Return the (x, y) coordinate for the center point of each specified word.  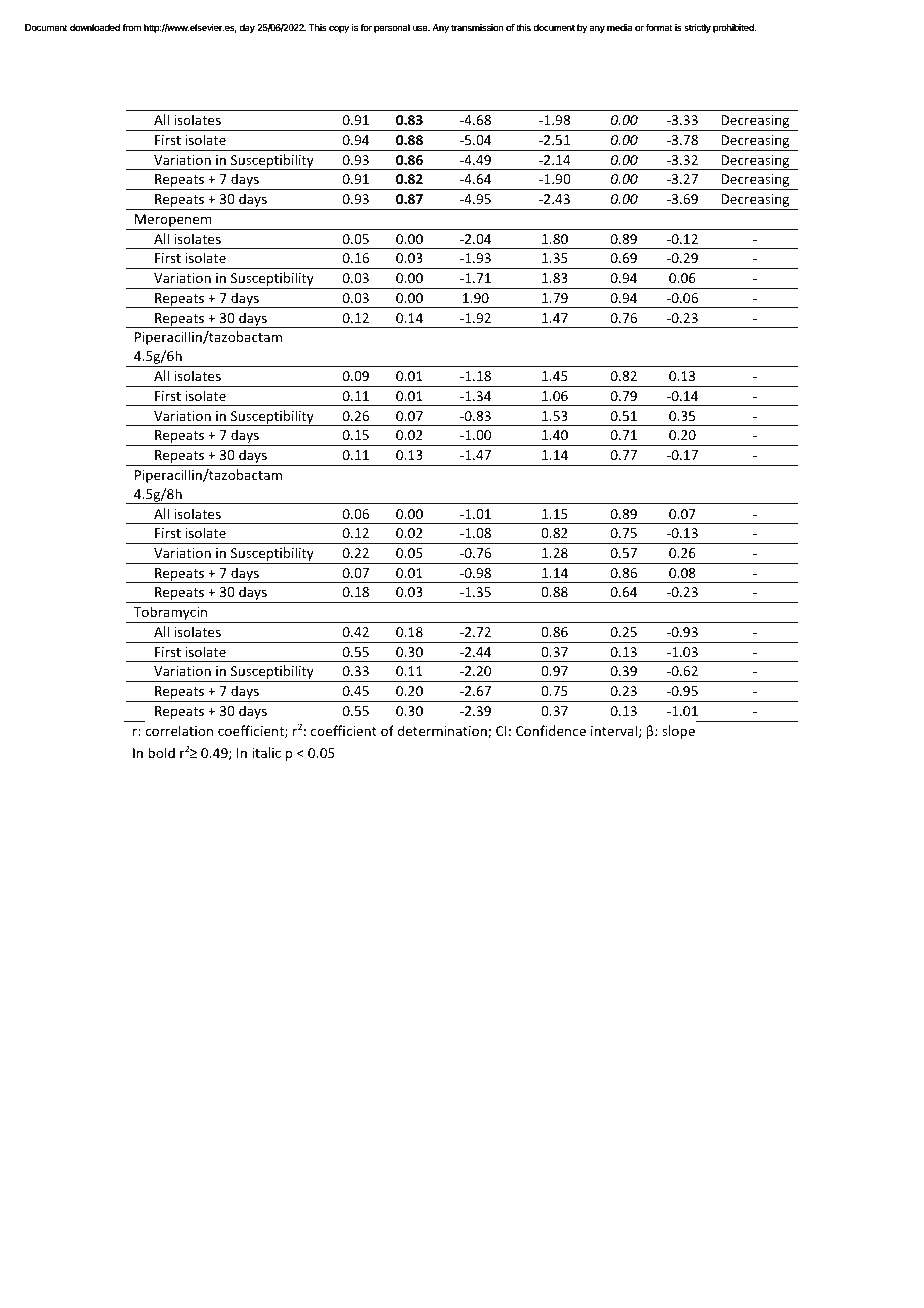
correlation (179, 730)
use (421, 28)
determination (443, 731)
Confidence (551, 730)
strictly (697, 28)
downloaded (95, 27)
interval (614, 730)
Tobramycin (171, 614)
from (131, 27)
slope (678, 732)
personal (392, 28)
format (659, 27)
